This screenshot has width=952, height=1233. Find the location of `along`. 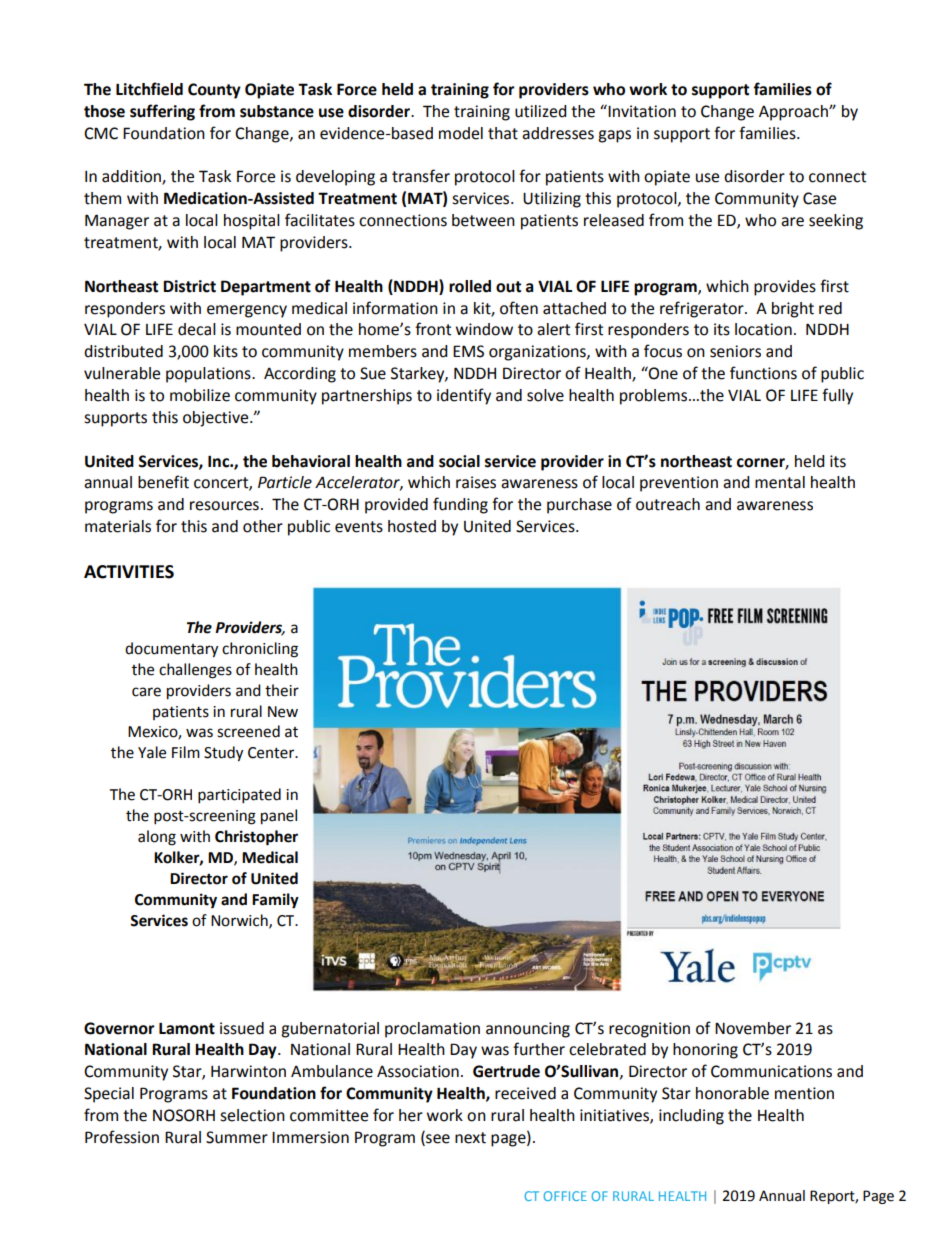

along is located at coordinates (157, 838).
